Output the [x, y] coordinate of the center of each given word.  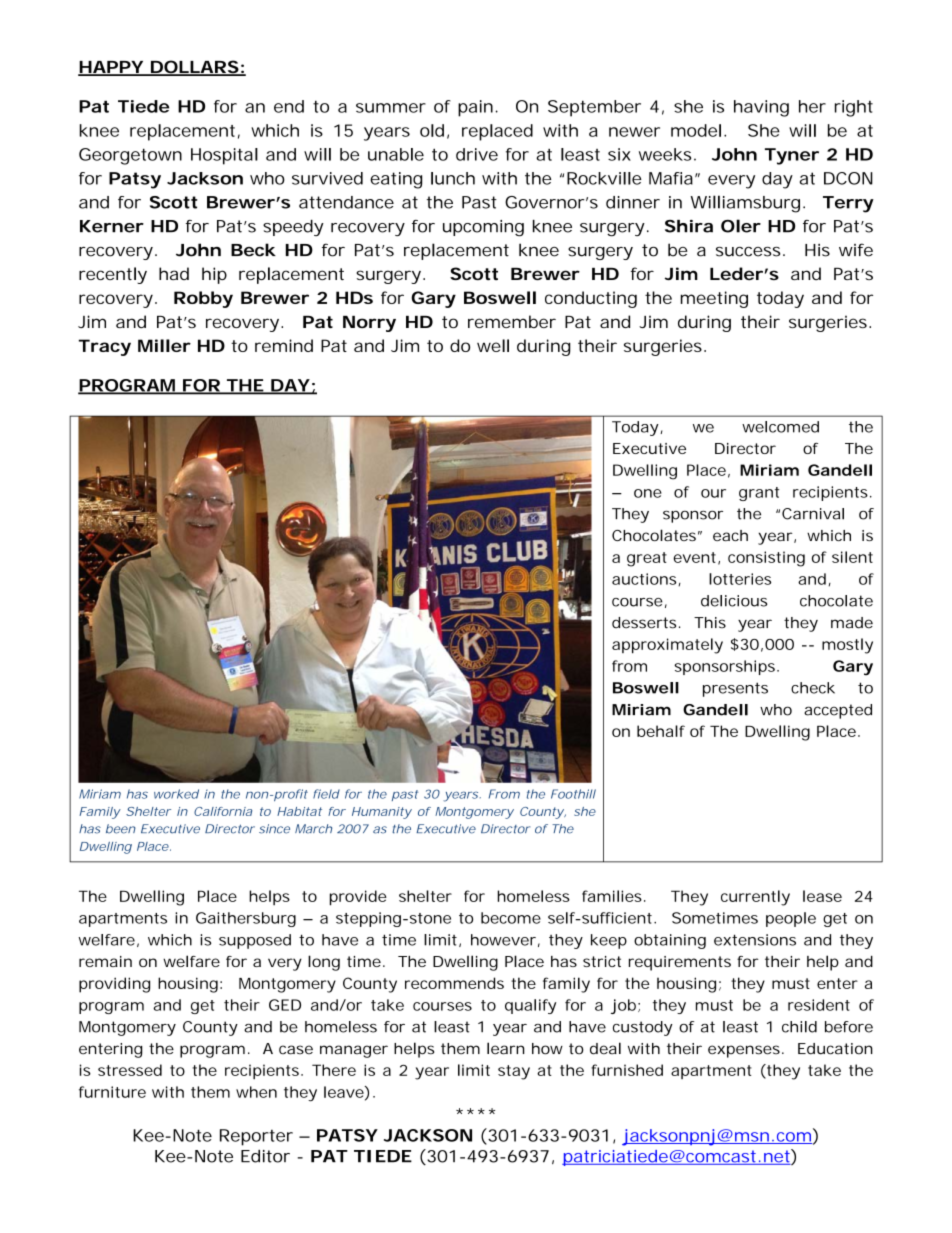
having [761, 108]
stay [514, 1072]
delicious [734, 601]
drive [477, 154]
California [223, 811]
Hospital [224, 156]
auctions [644, 579]
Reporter [256, 1137]
